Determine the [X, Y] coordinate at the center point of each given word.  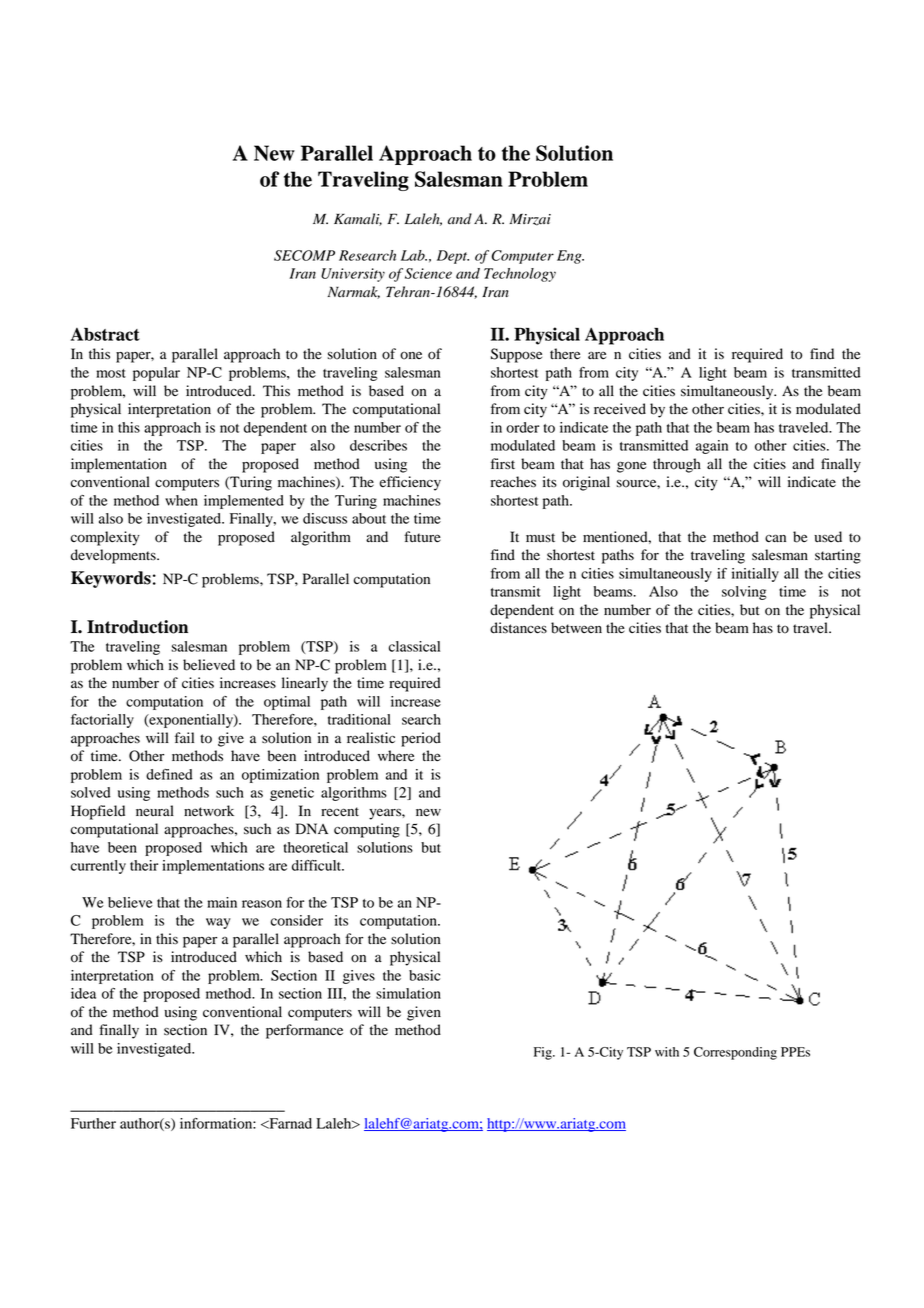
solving [744, 593]
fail [184, 737]
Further [93, 1123]
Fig [544, 1053]
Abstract [105, 334]
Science [428, 273]
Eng [570, 257]
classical [414, 646]
